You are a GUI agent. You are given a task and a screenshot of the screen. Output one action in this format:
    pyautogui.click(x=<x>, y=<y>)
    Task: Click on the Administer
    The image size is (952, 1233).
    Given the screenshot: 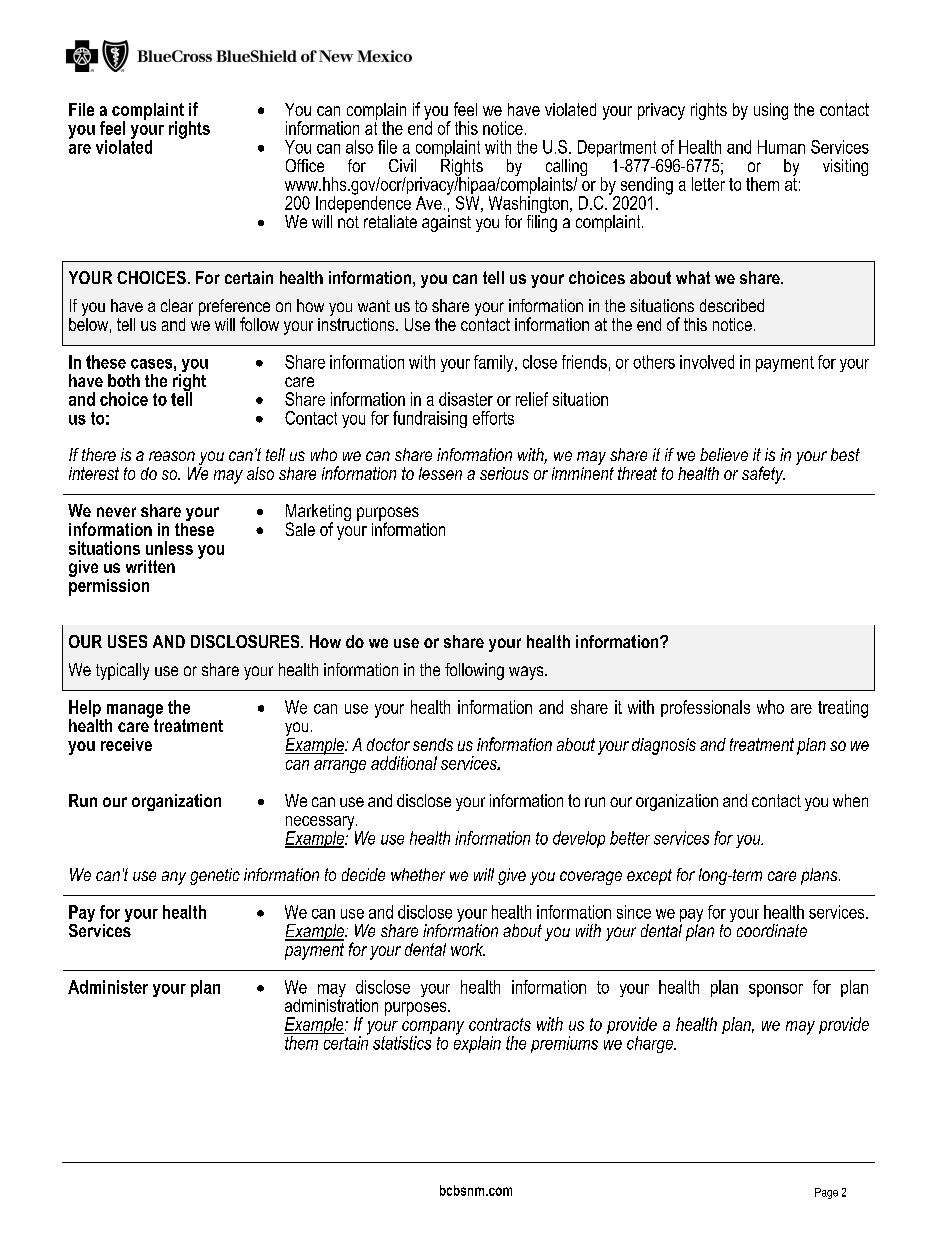 What is the action you would take?
    pyautogui.click(x=108, y=987)
